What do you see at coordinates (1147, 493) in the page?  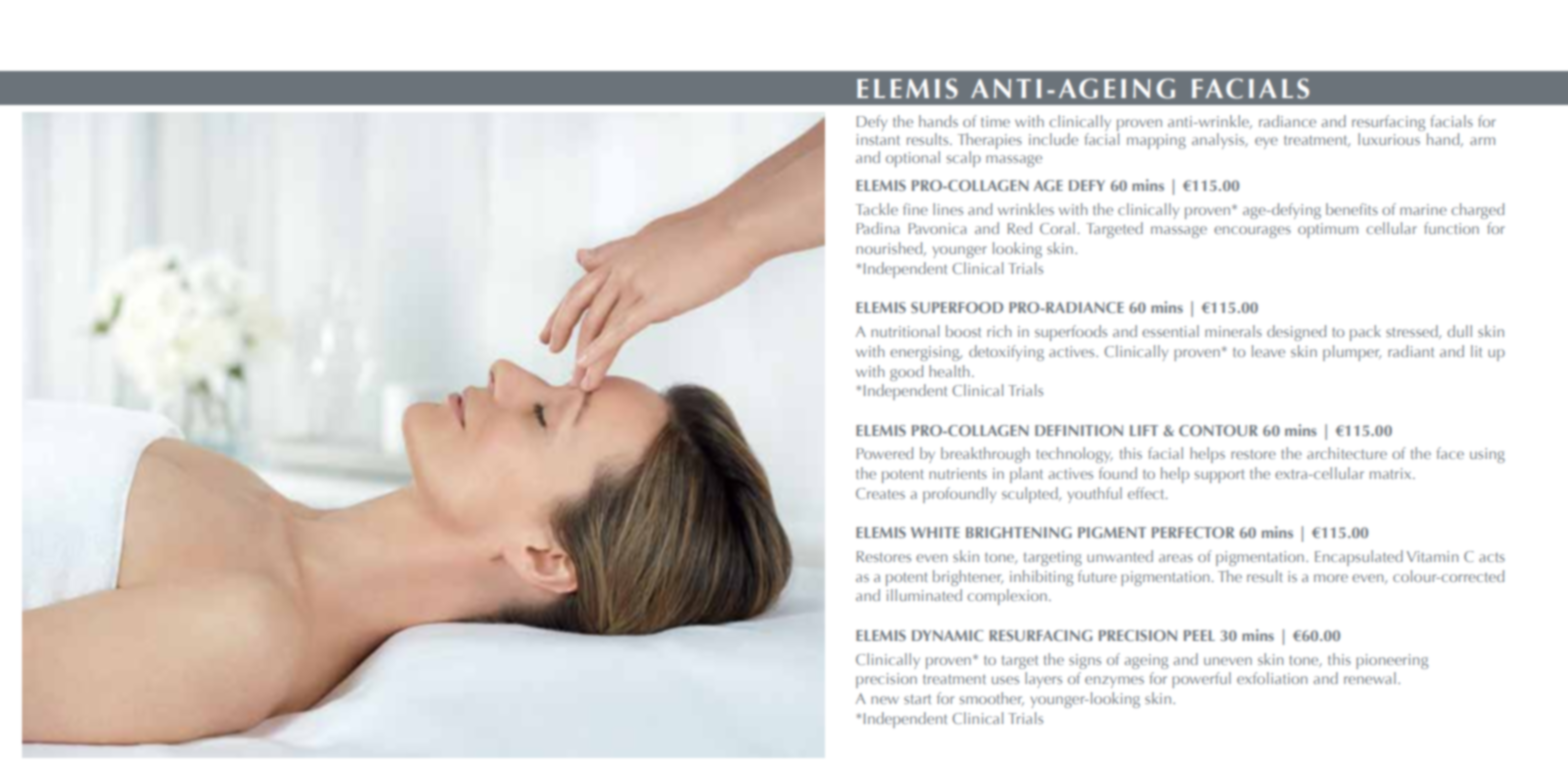 I see `effect` at bounding box center [1147, 493].
